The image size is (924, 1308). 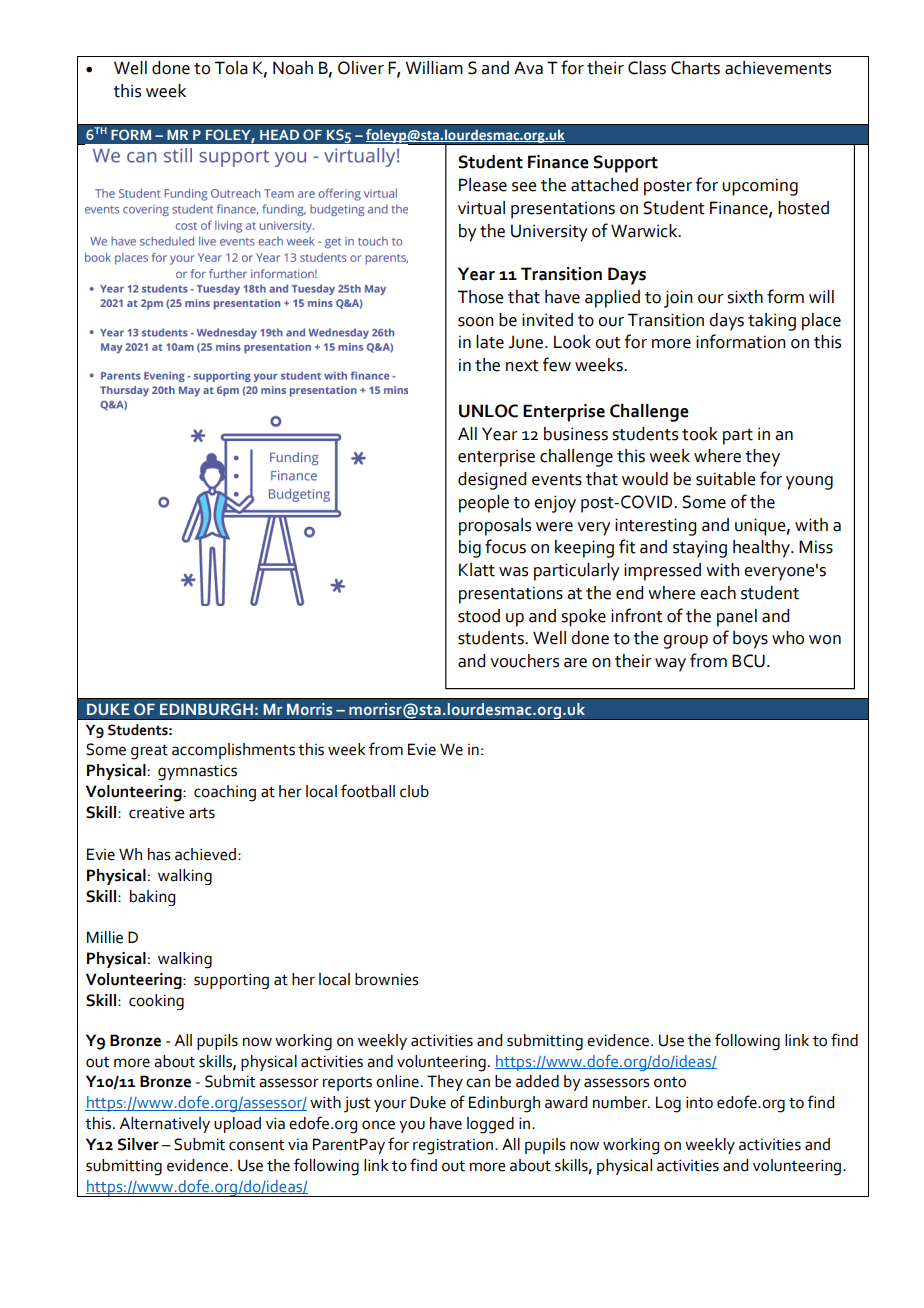 I want to click on HEAD, so click(x=279, y=135).
